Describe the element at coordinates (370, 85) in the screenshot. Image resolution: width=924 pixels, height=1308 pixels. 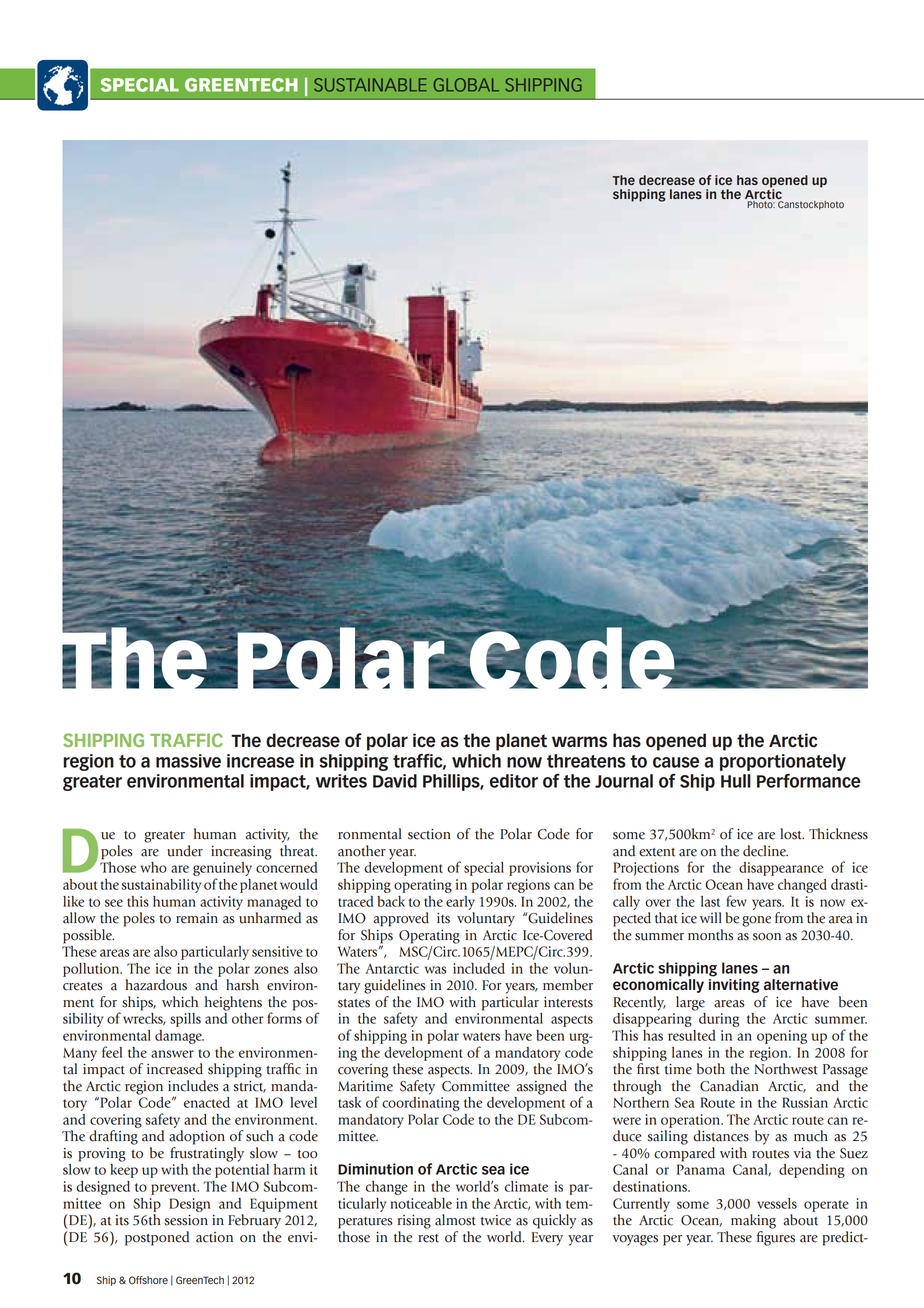
I see `SUSTAINABLE` at that location.
